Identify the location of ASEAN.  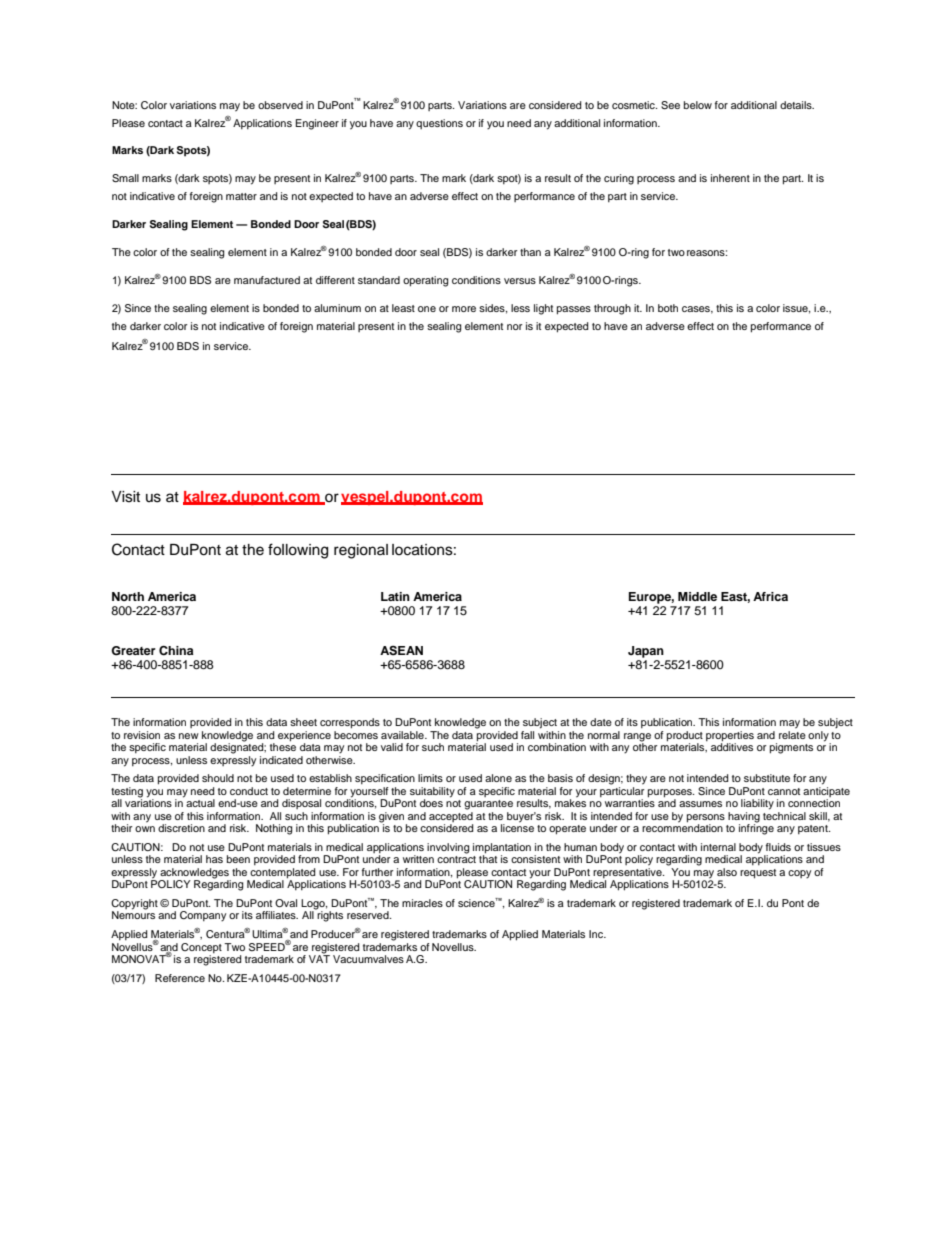
(401, 651).
